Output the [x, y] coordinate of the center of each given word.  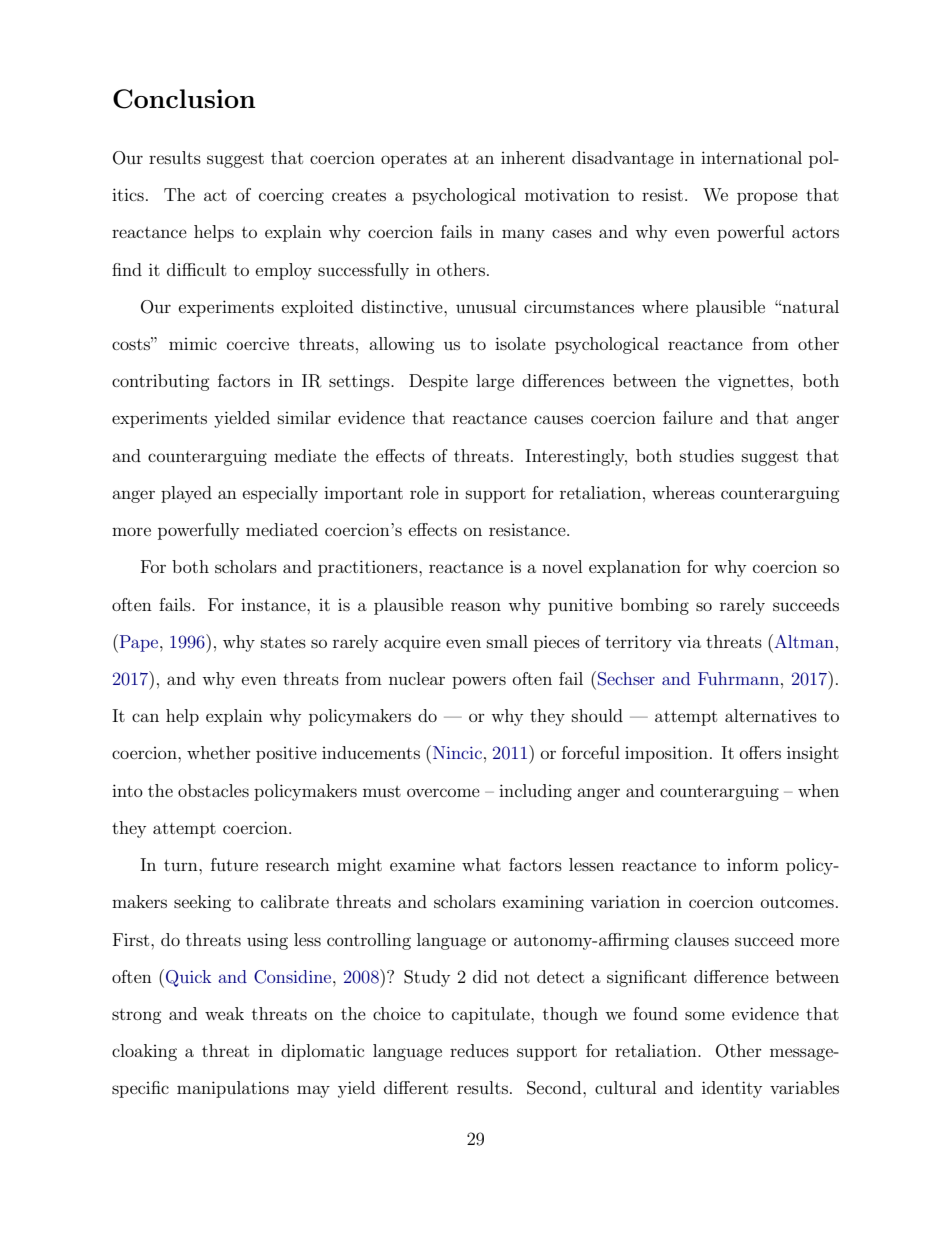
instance [274, 604]
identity [732, 1089]
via [689, 642]
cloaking [144, 1052]
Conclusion [184, 99]
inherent [533, 157]
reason [476, 606]
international [751, 157]
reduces [479, 1050]
